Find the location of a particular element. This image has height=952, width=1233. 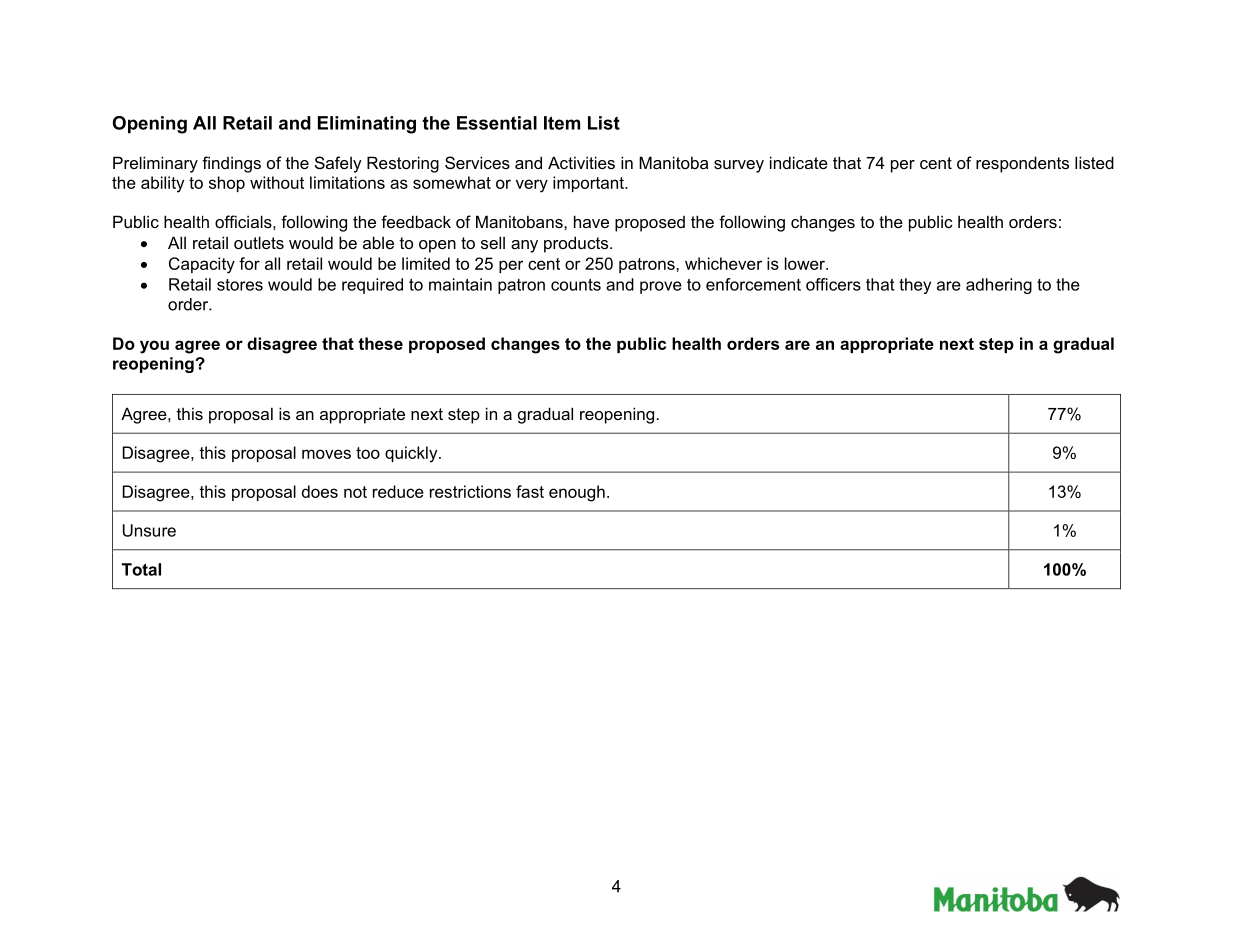

you is located at coordinates (154, 347).
